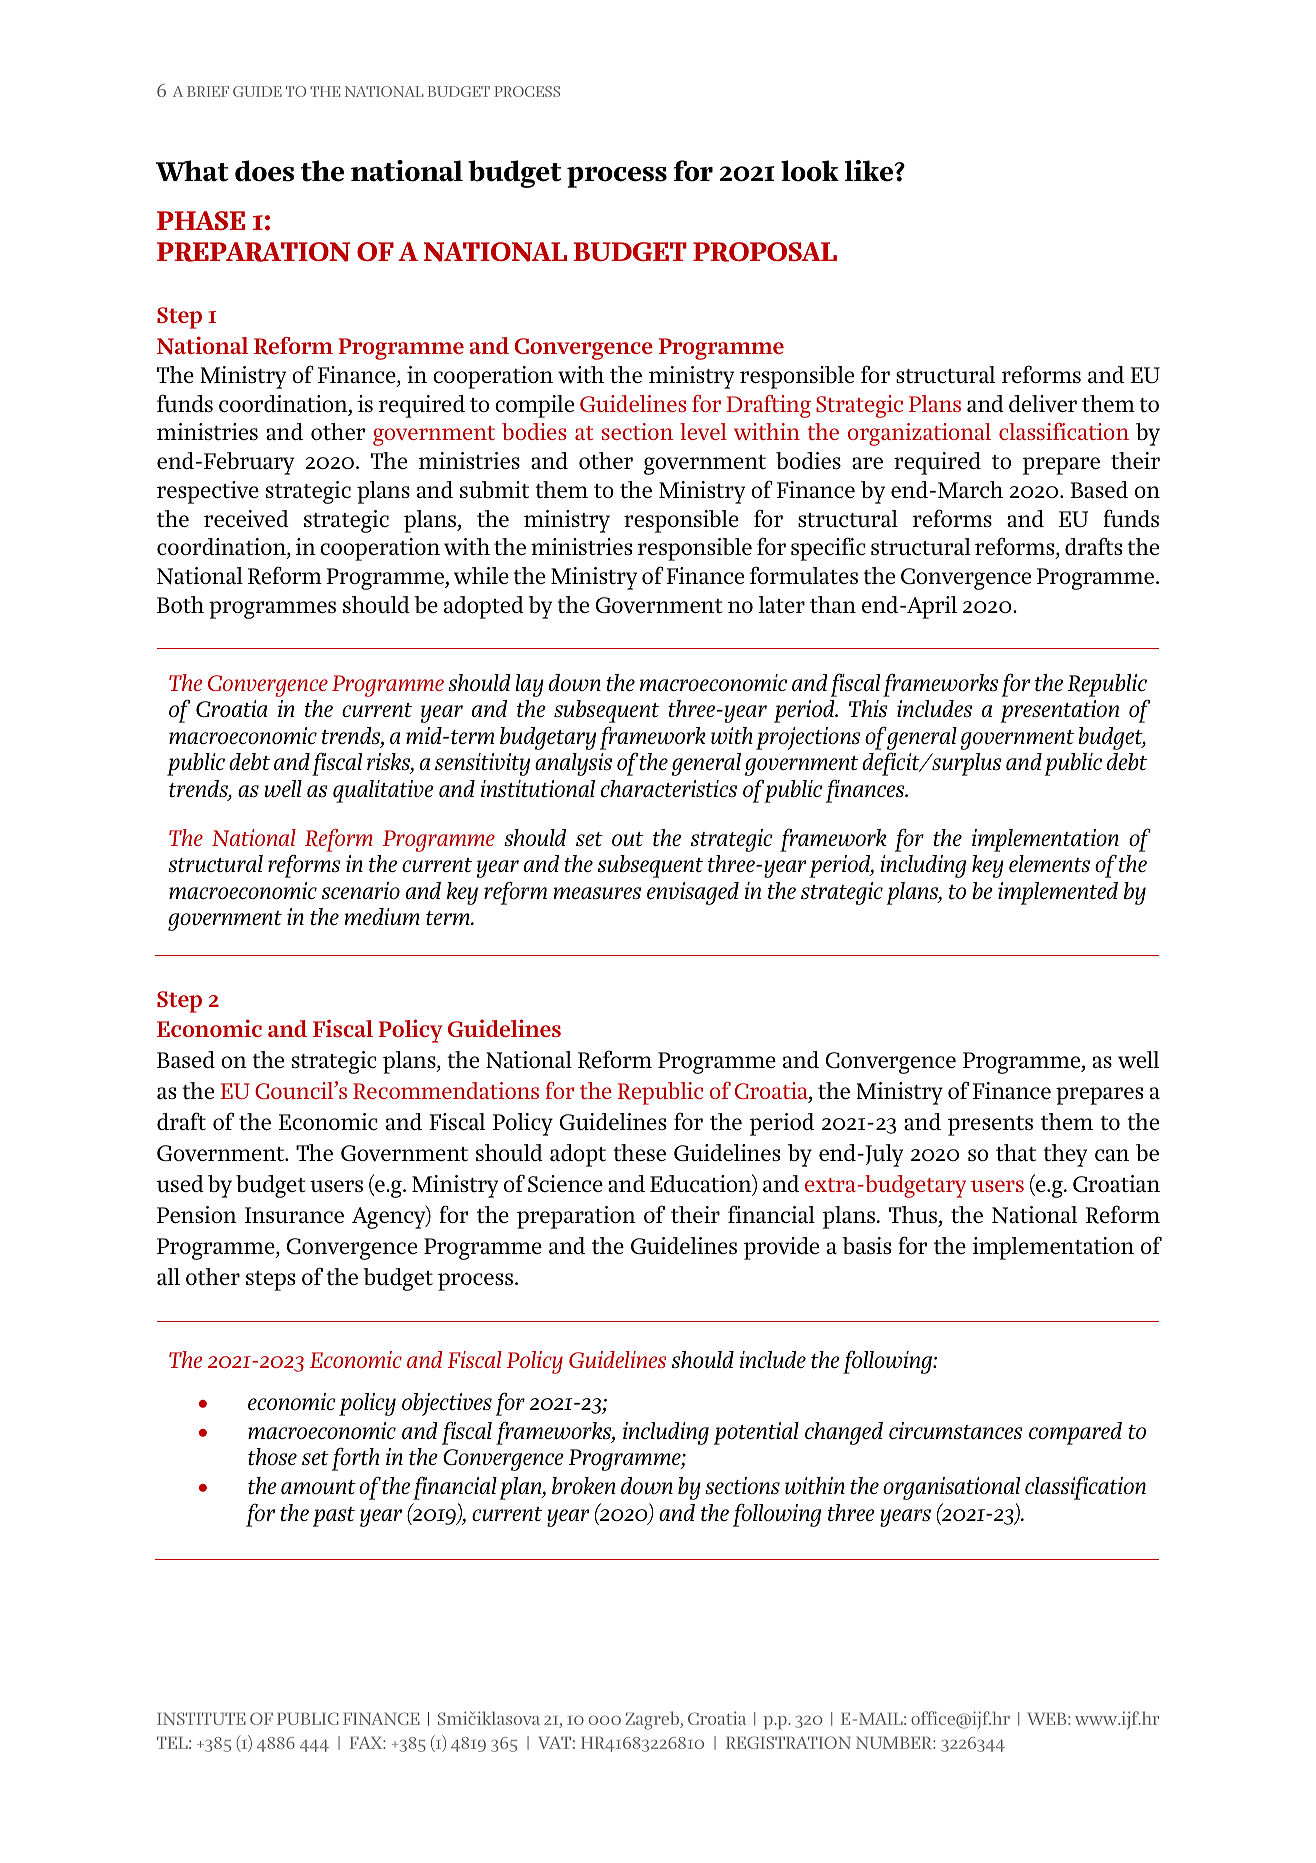 The image size is (1316, 1863). Describe the element at coordinates (361, 890) in the screenshot. I see `scenario` at that location.
